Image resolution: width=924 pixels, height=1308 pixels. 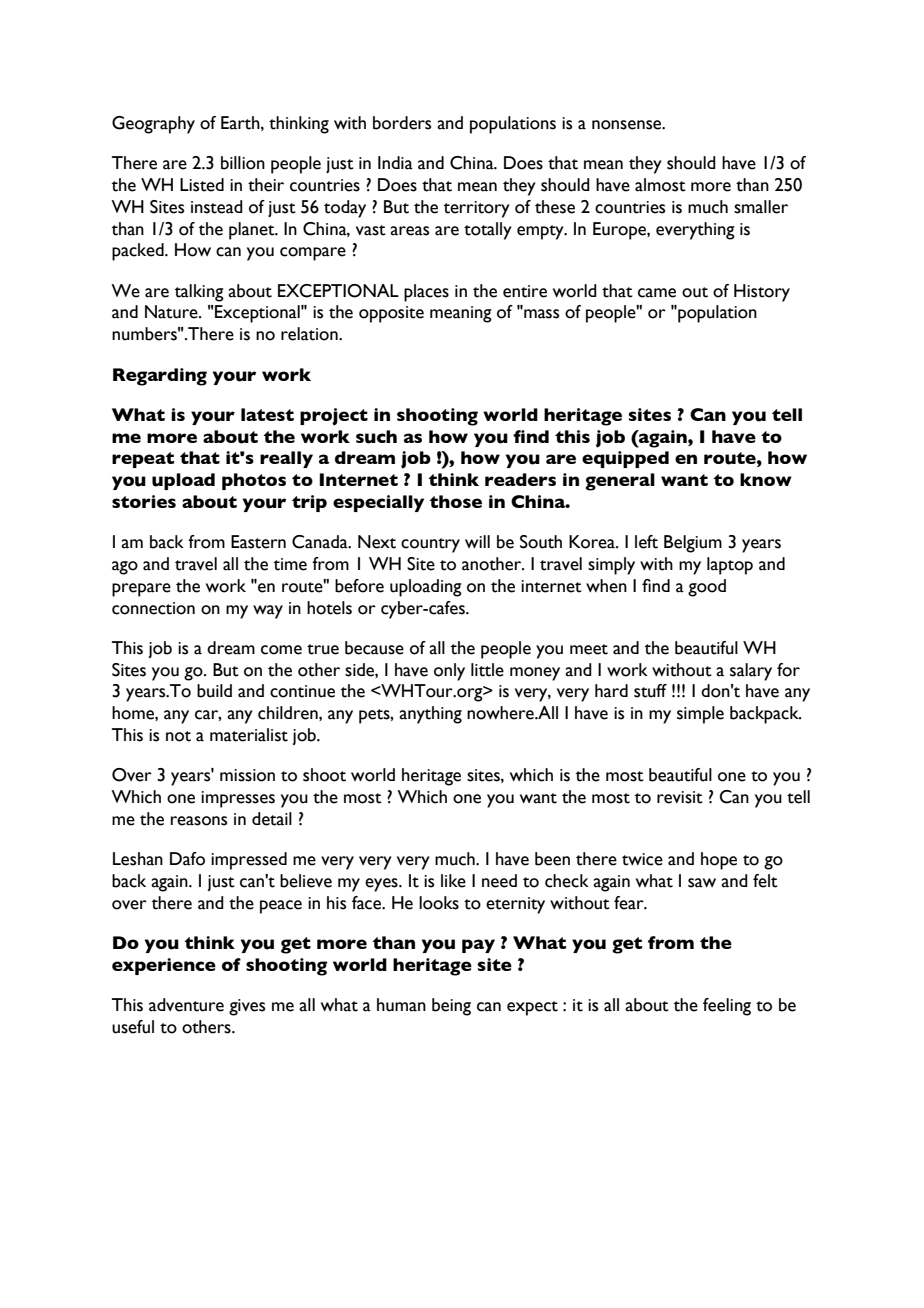 I want to click on billion, so click(x=243, y=163).
